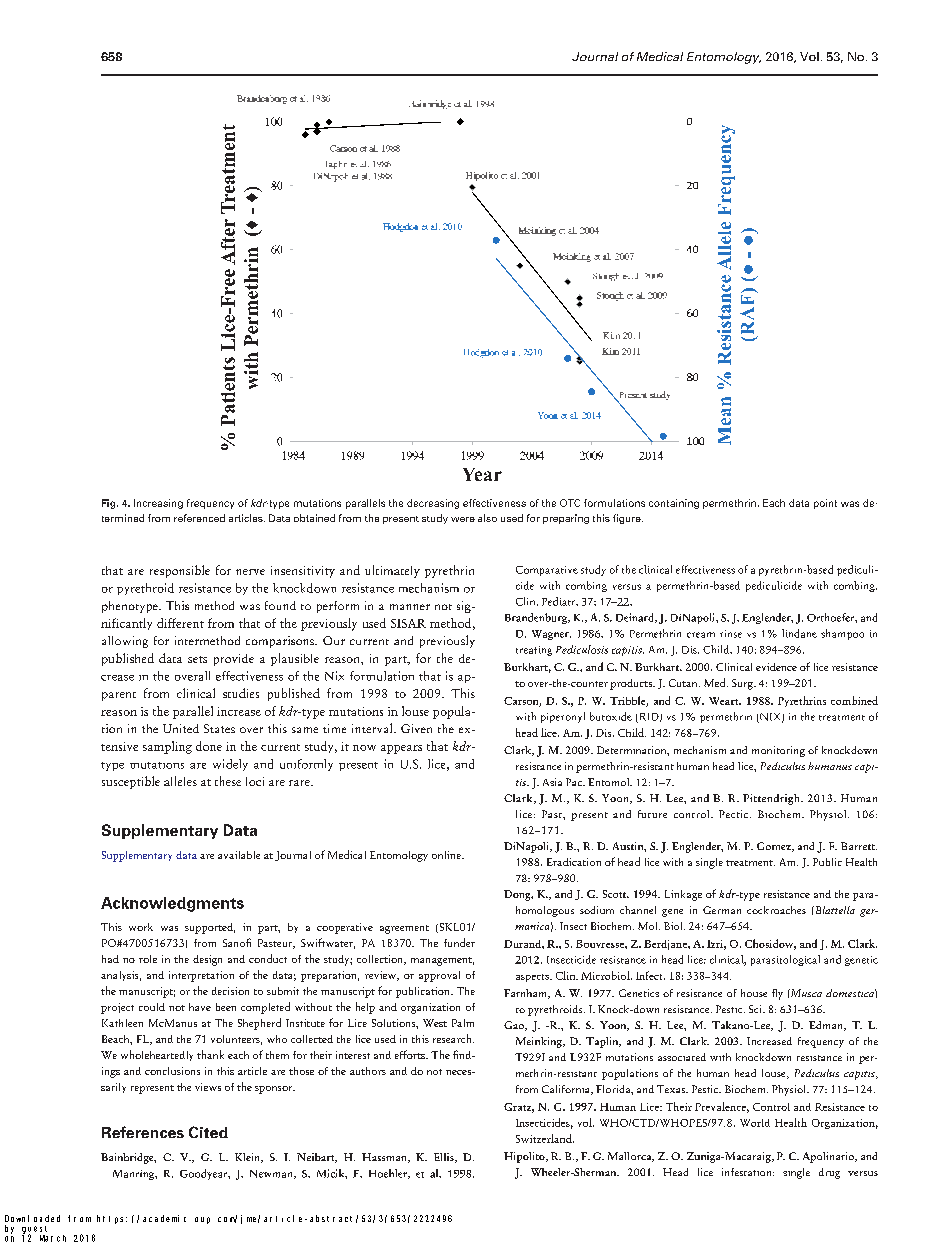  I want to click on were, so click(463, 519).
